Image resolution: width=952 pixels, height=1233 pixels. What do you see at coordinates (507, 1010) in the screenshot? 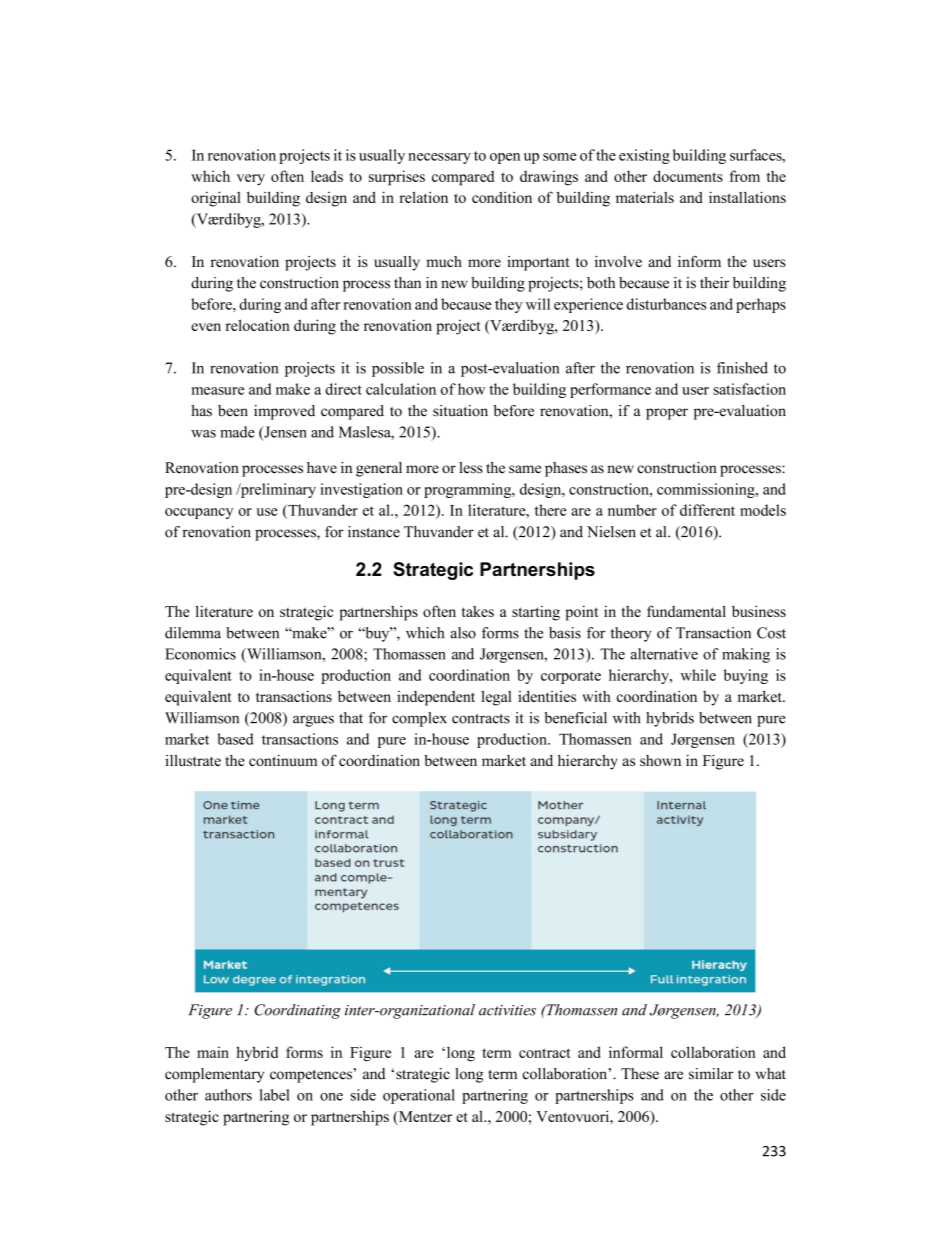
I see `activities` at bounding box center [507, 1010].
